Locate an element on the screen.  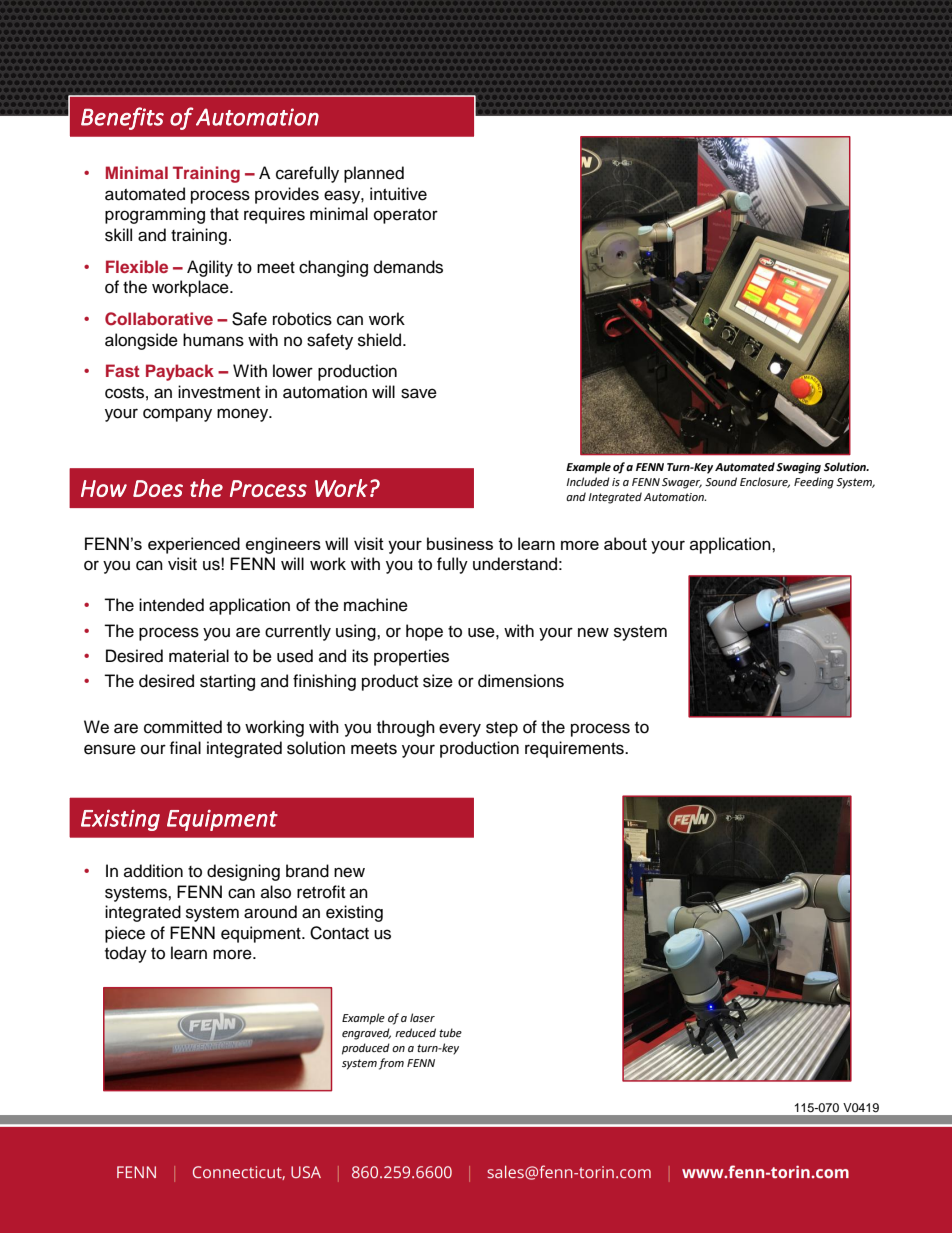
today is located at coordinates (126, 954).
